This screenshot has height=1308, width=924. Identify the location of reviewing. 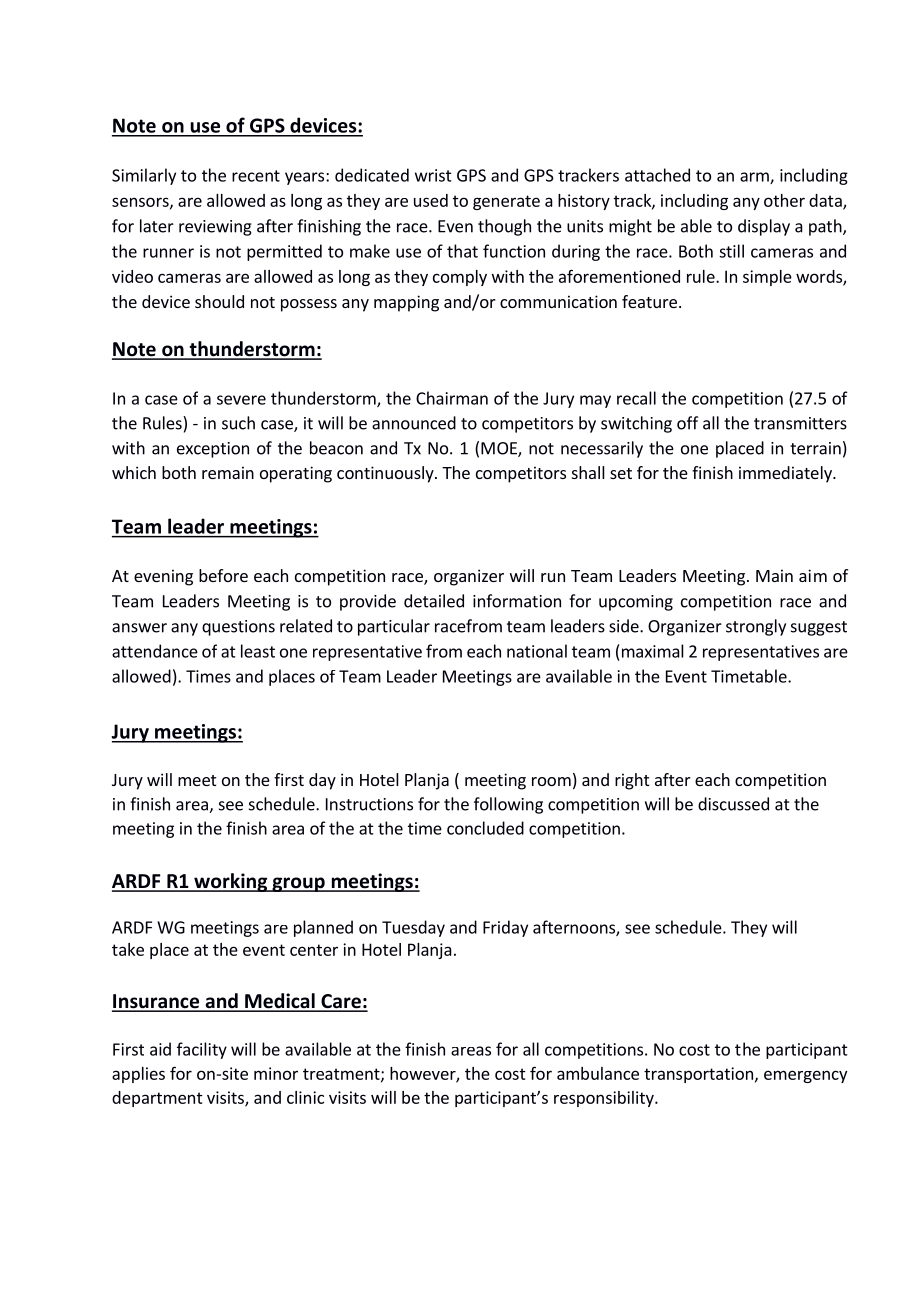
(215, 228).
